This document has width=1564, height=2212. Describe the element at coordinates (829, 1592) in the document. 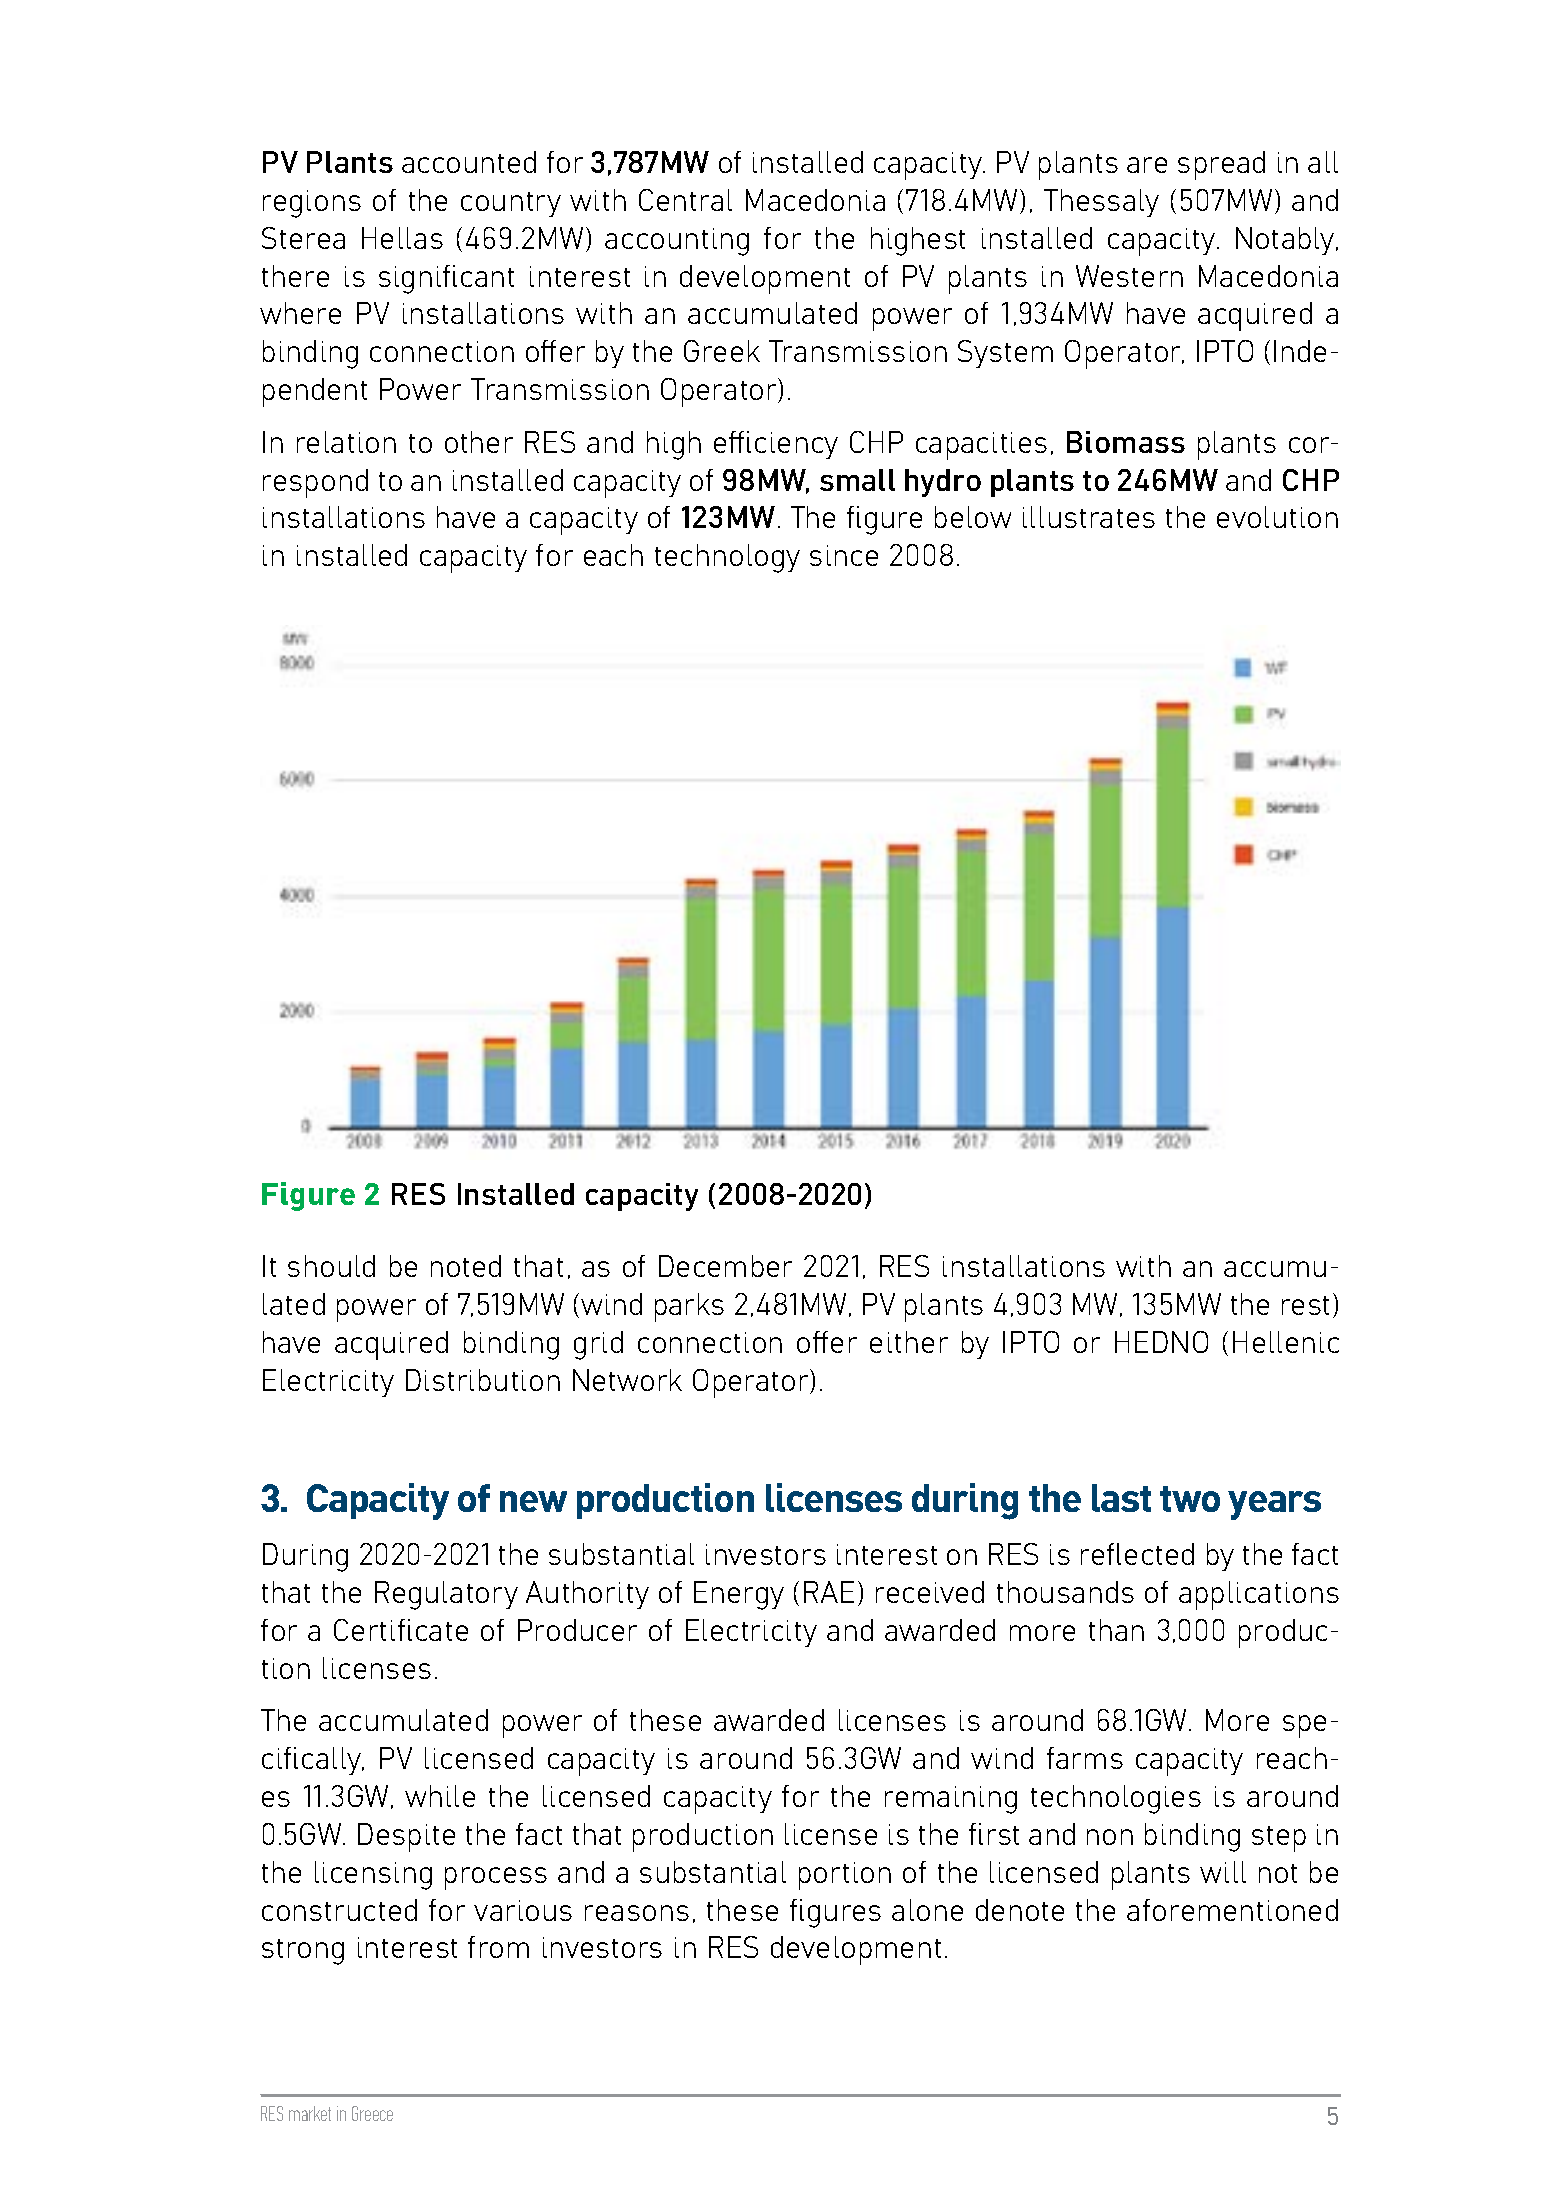

I see `RAE` at that location.
